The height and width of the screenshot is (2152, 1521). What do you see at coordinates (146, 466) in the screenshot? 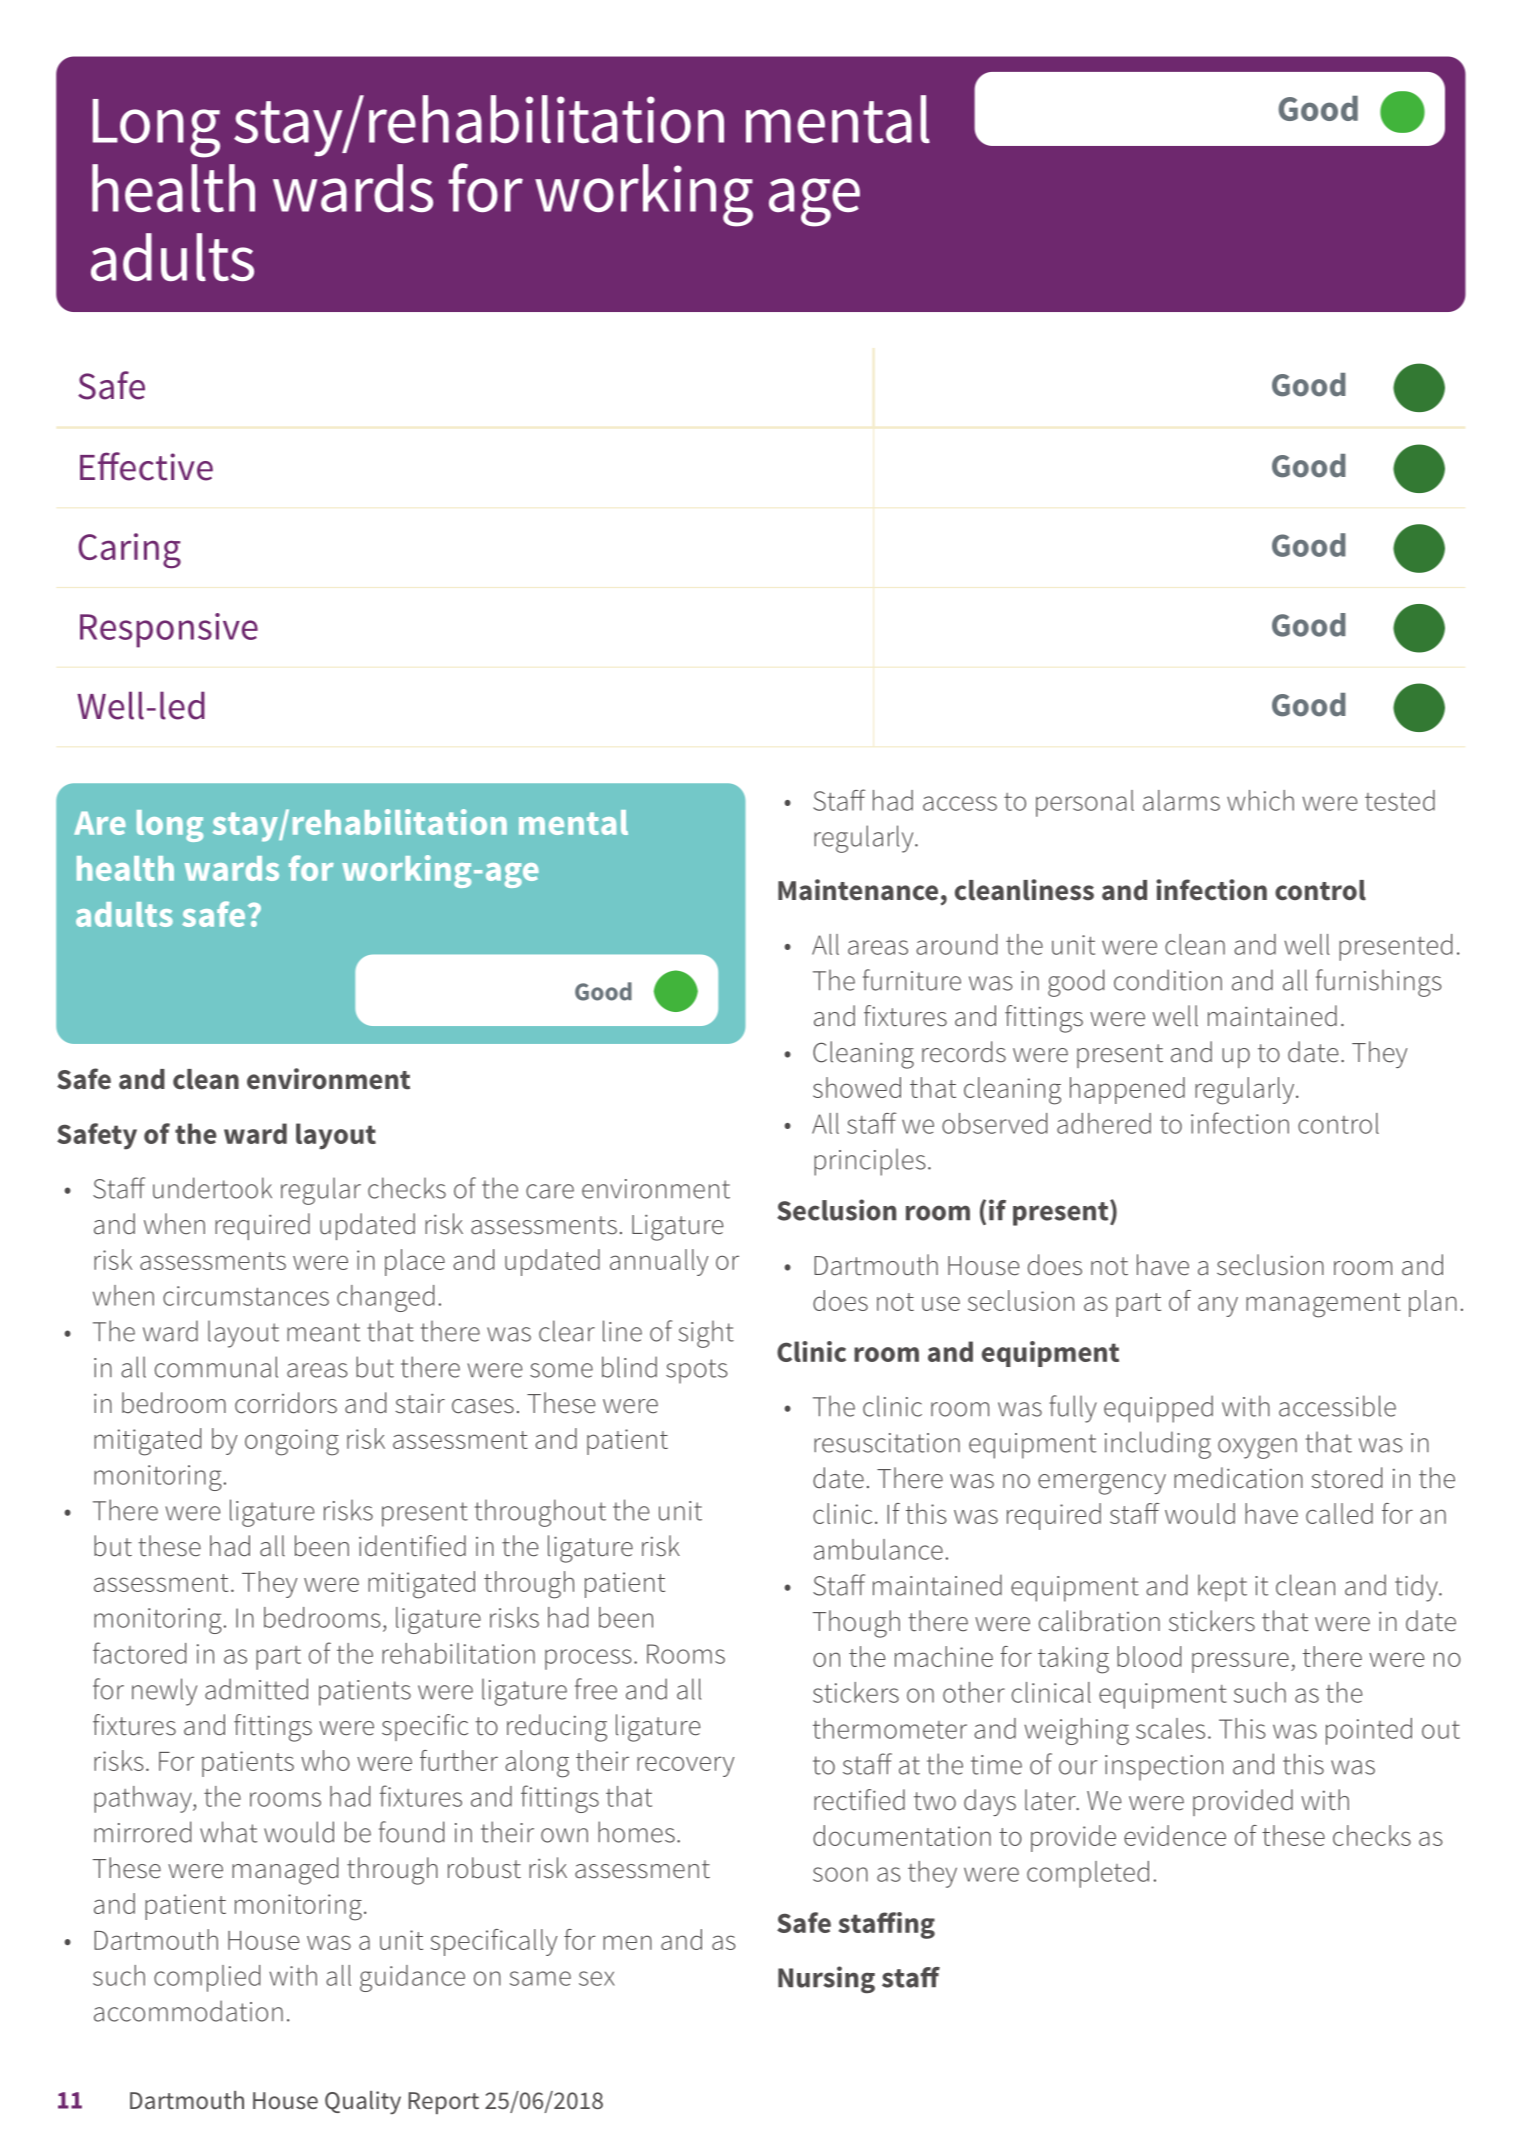
I see `Effective` at bounding box center [146, 466].
